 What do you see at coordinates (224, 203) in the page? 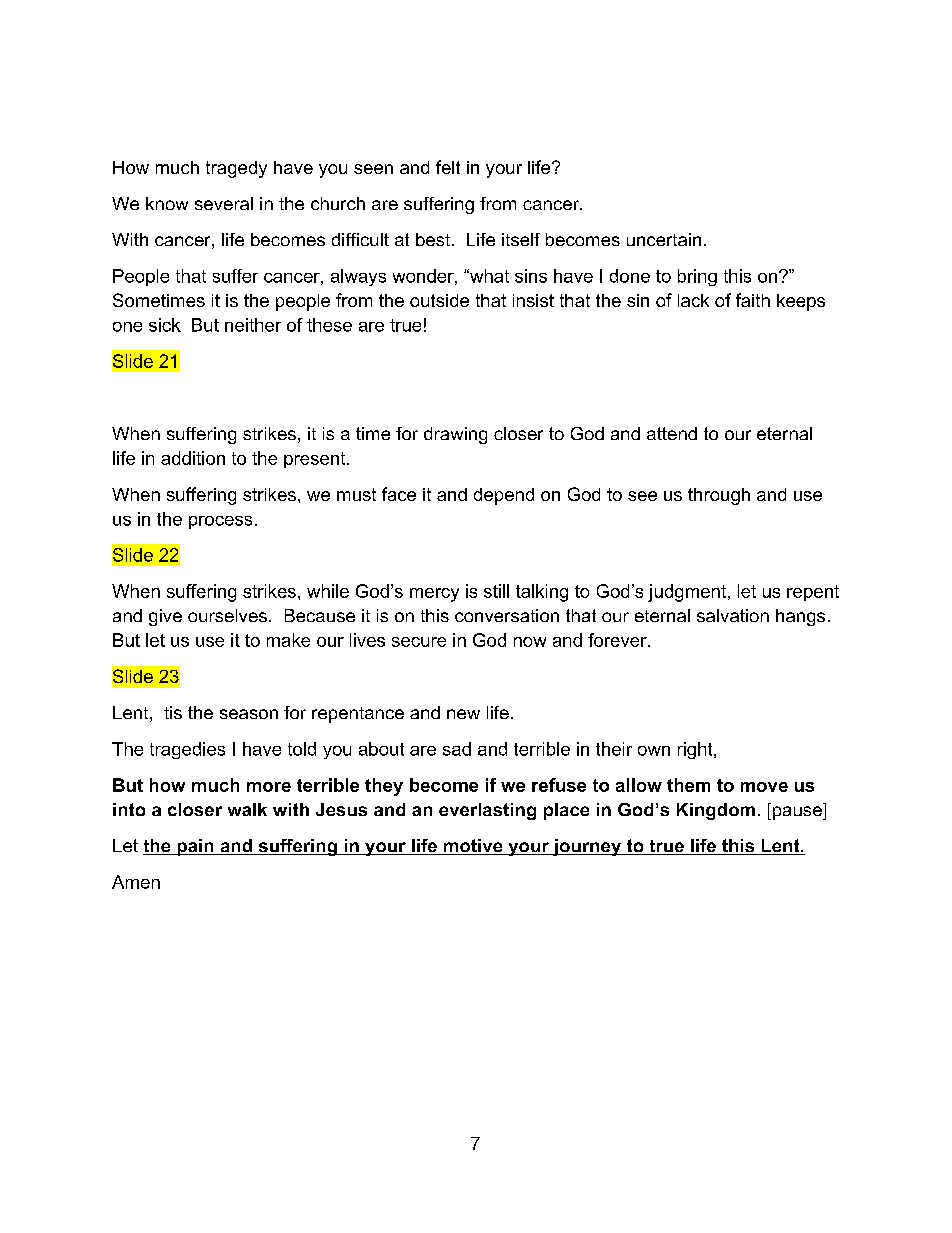
I see `several` at bounding box center [224, 203].
